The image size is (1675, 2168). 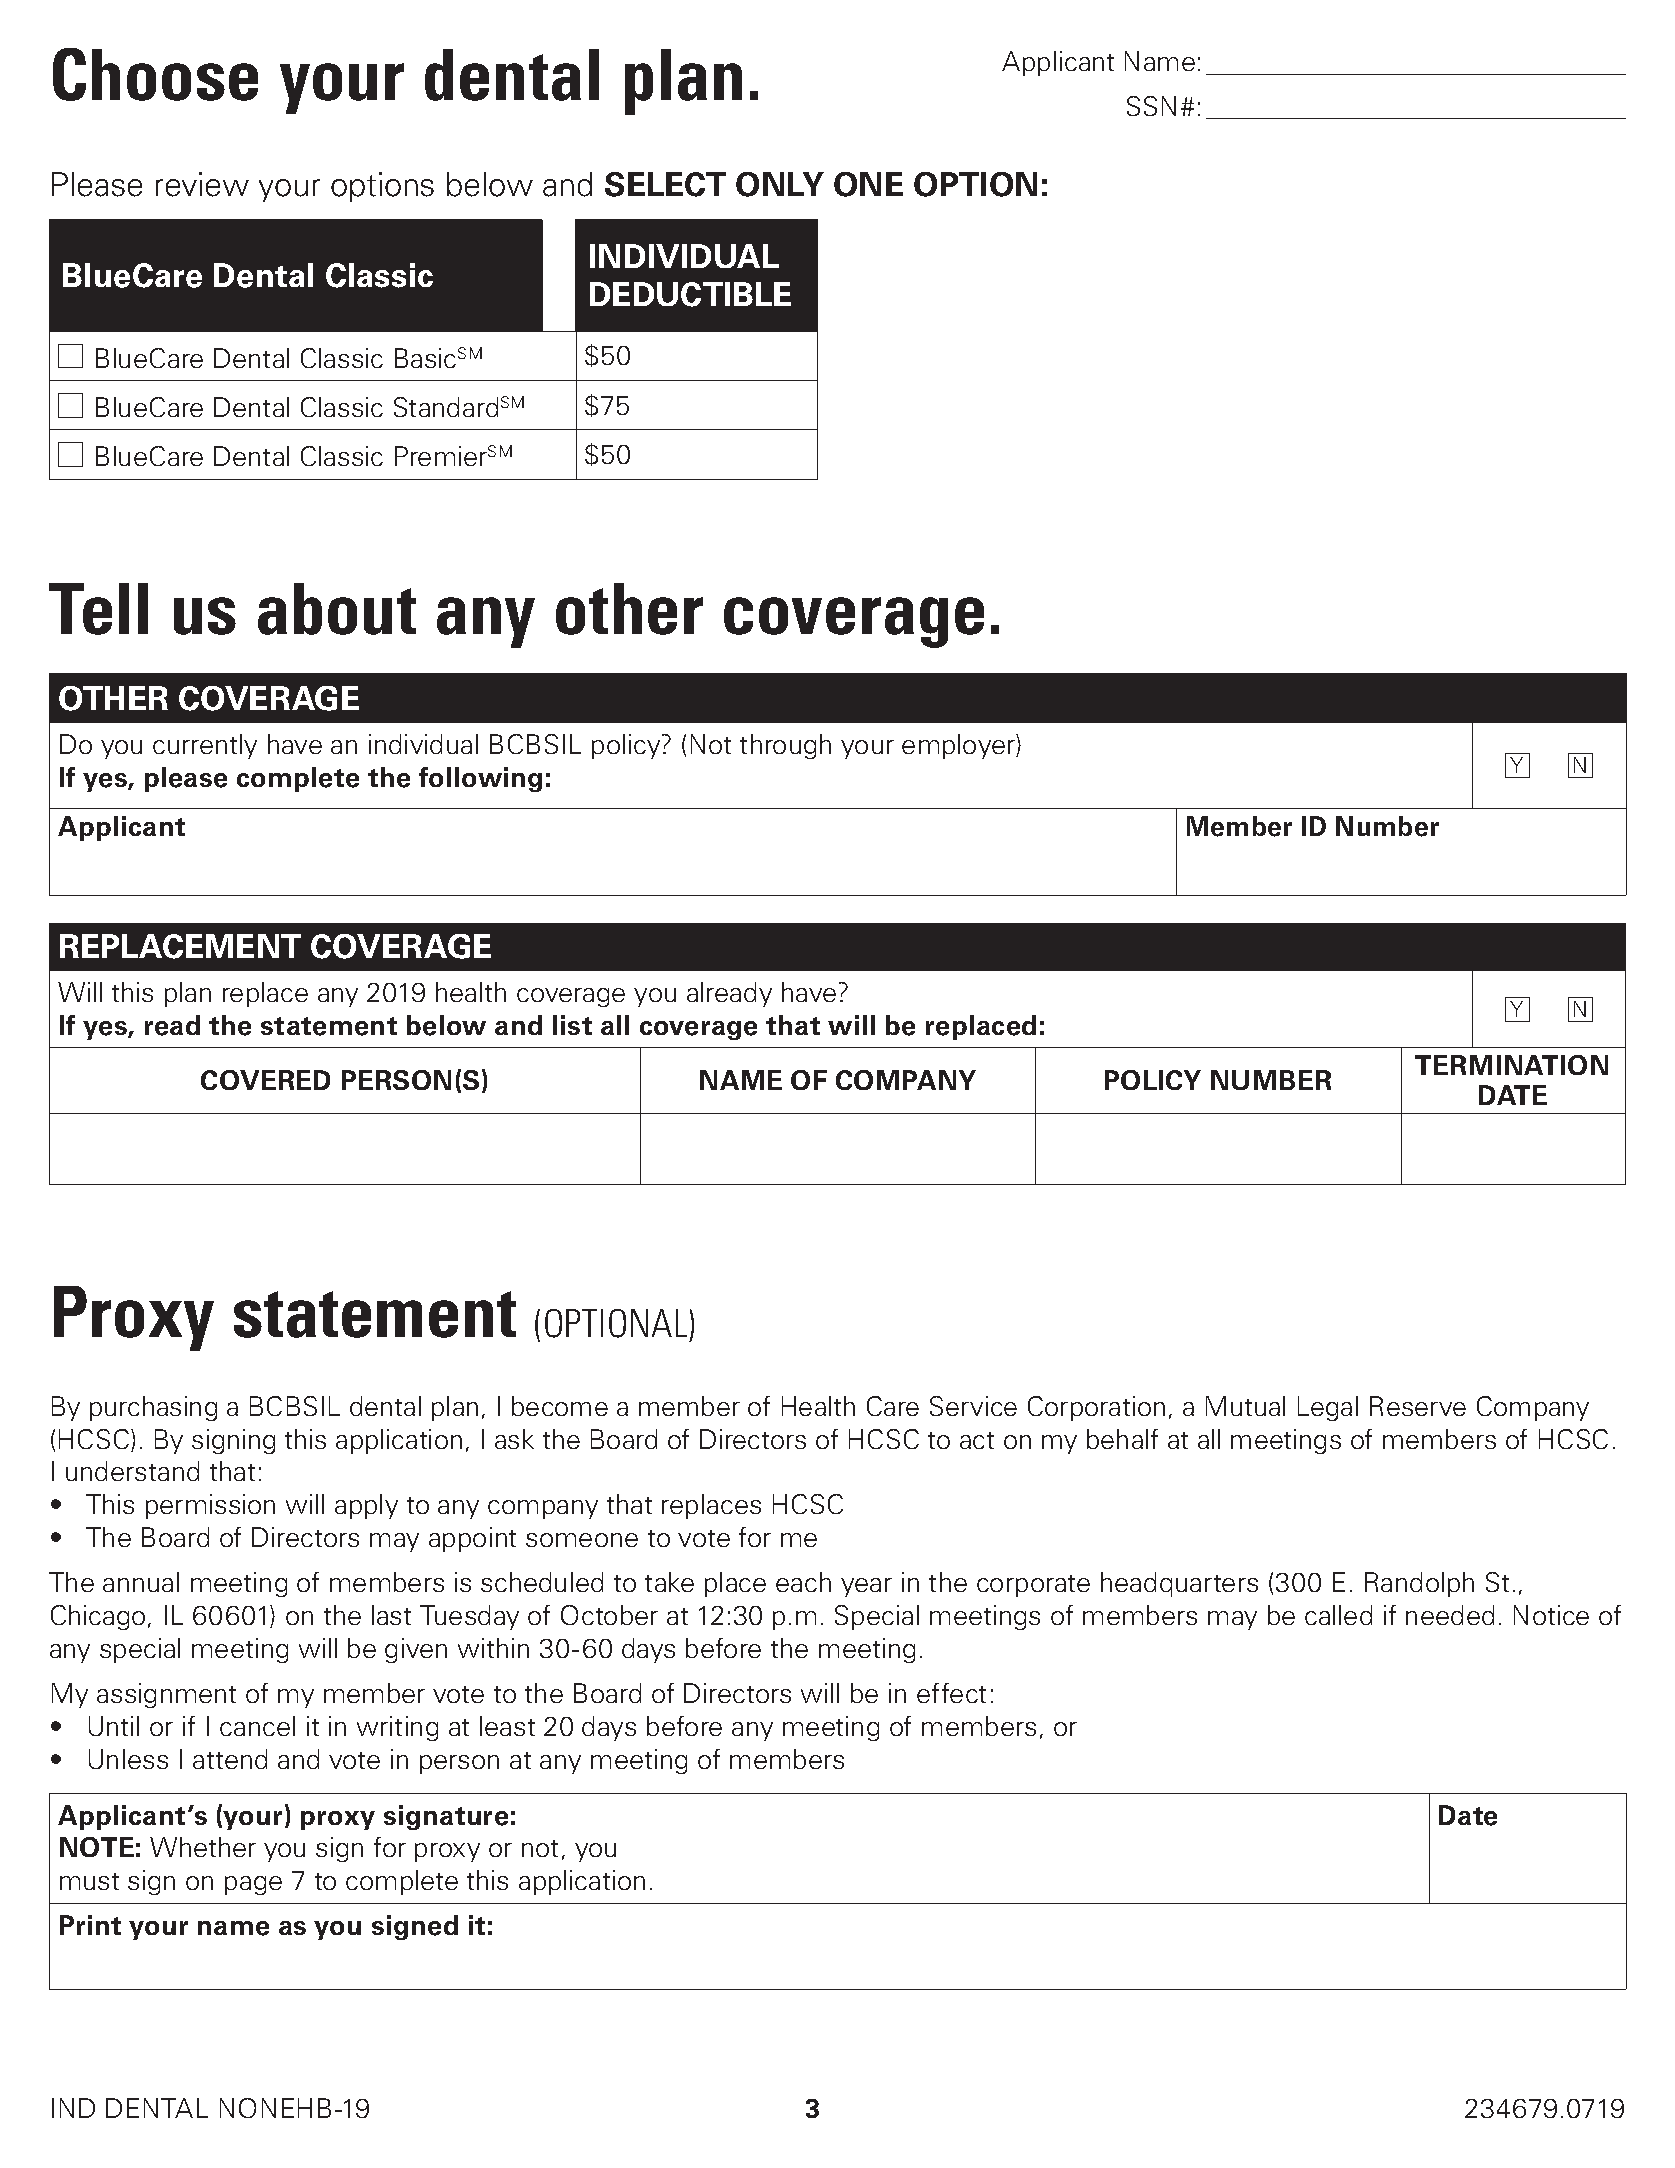 I want to click on COVERED, so click(x=265, y=1080).
